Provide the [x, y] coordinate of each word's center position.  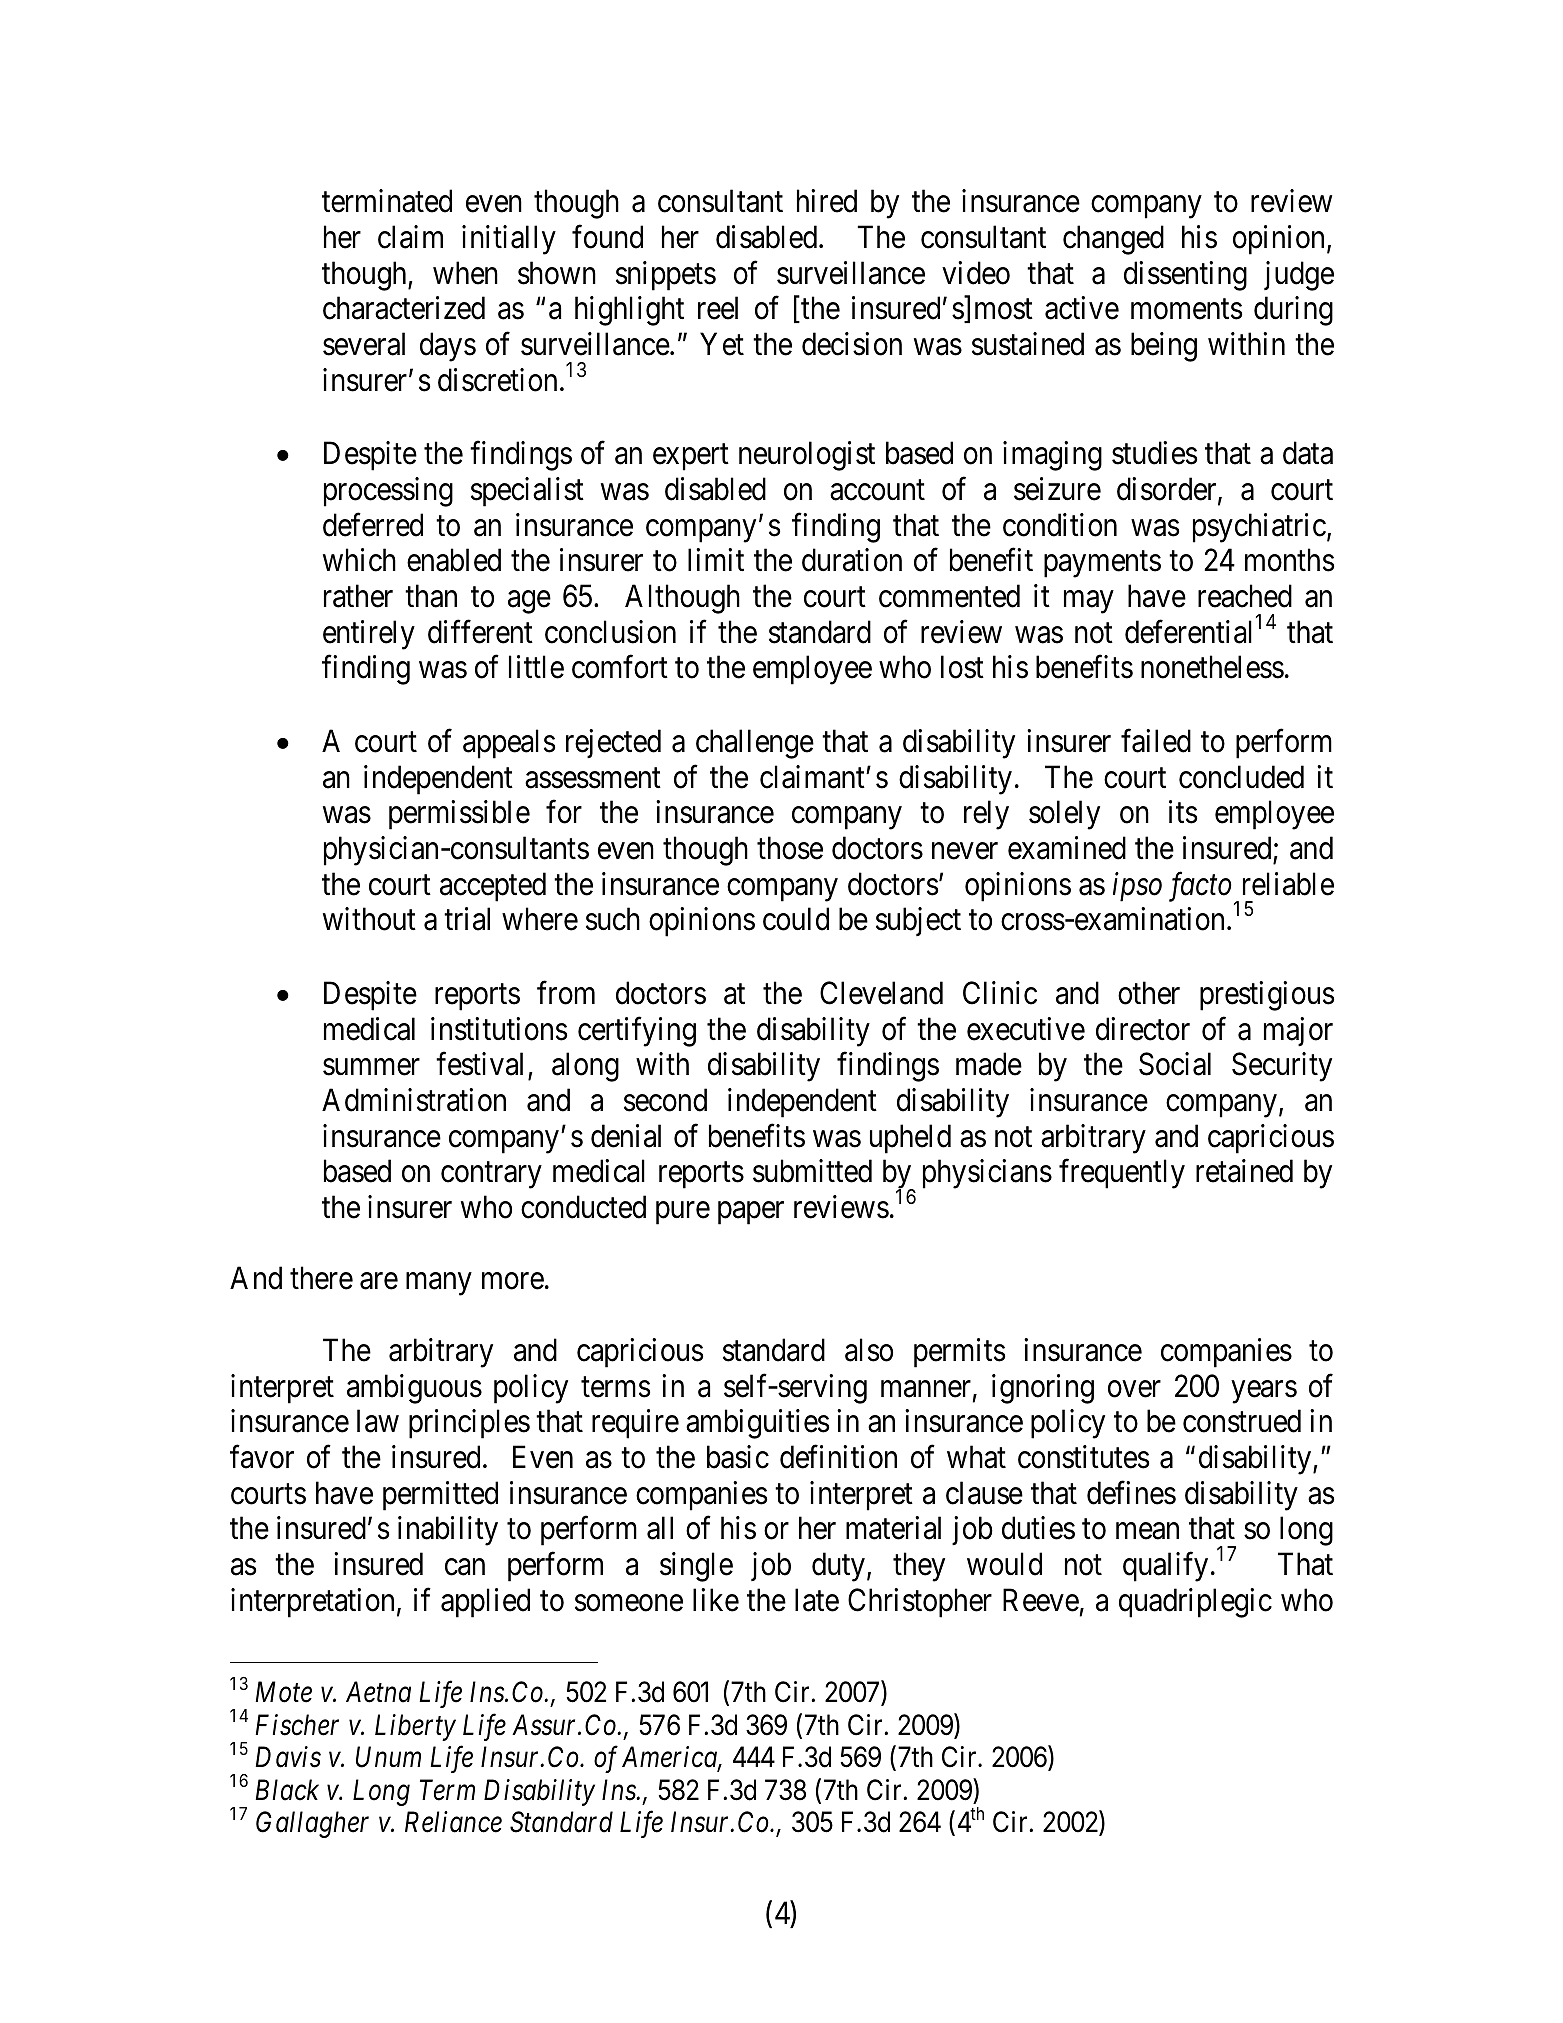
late [817, 1600]
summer [371, 1067]
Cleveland [881, 993]
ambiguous [414, 1389]
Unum [388, 1757]
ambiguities [757, 1424]
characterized [404, 308]
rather [358, 596]
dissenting [1185, 276]
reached [1245, 596]
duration [852, 560]
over [1134, 1389]
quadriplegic [1195, 1603]
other [1149, 993]
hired [827, 201]
